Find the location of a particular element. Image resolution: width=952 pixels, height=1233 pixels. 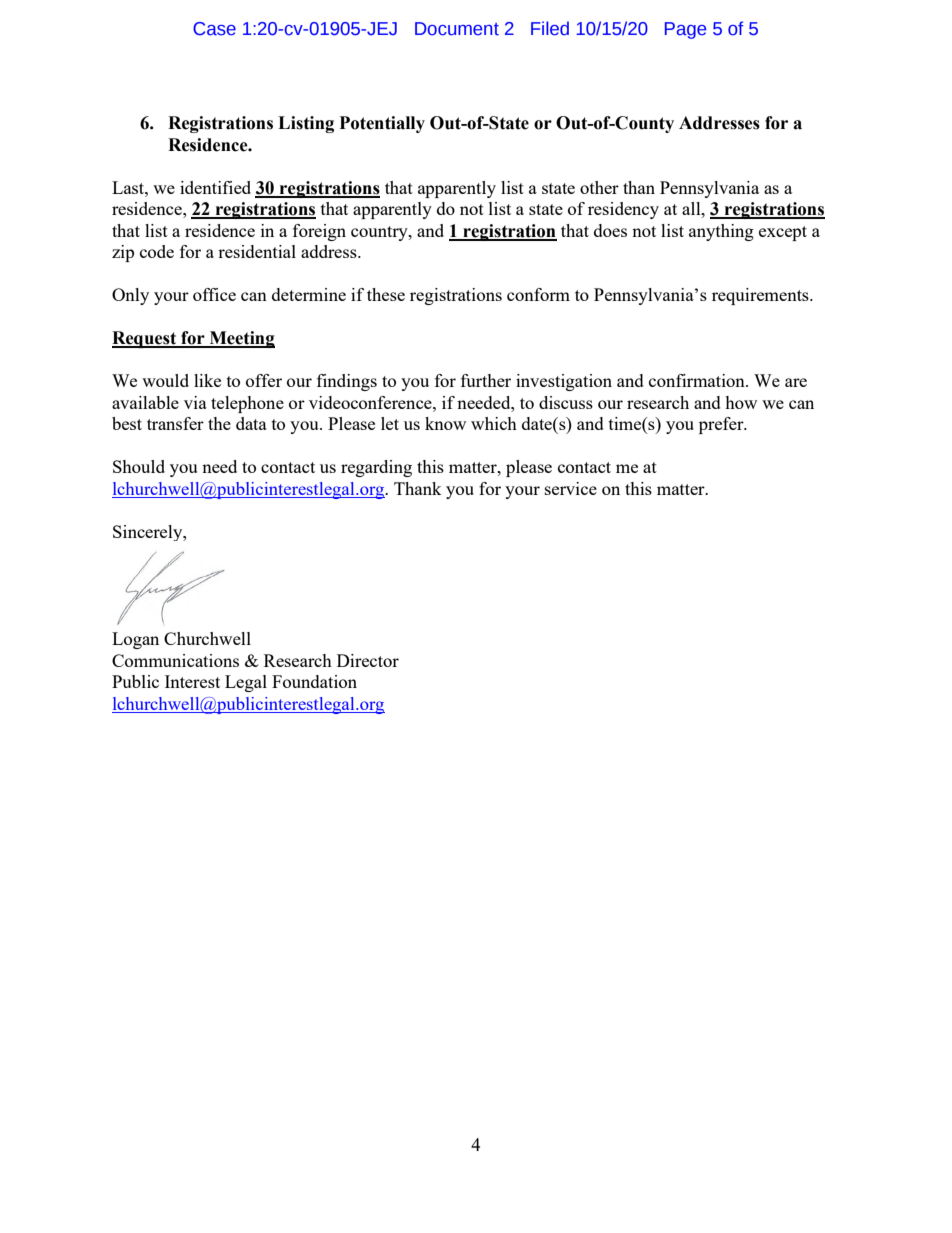

Case is located at coordinates (214, 29).
